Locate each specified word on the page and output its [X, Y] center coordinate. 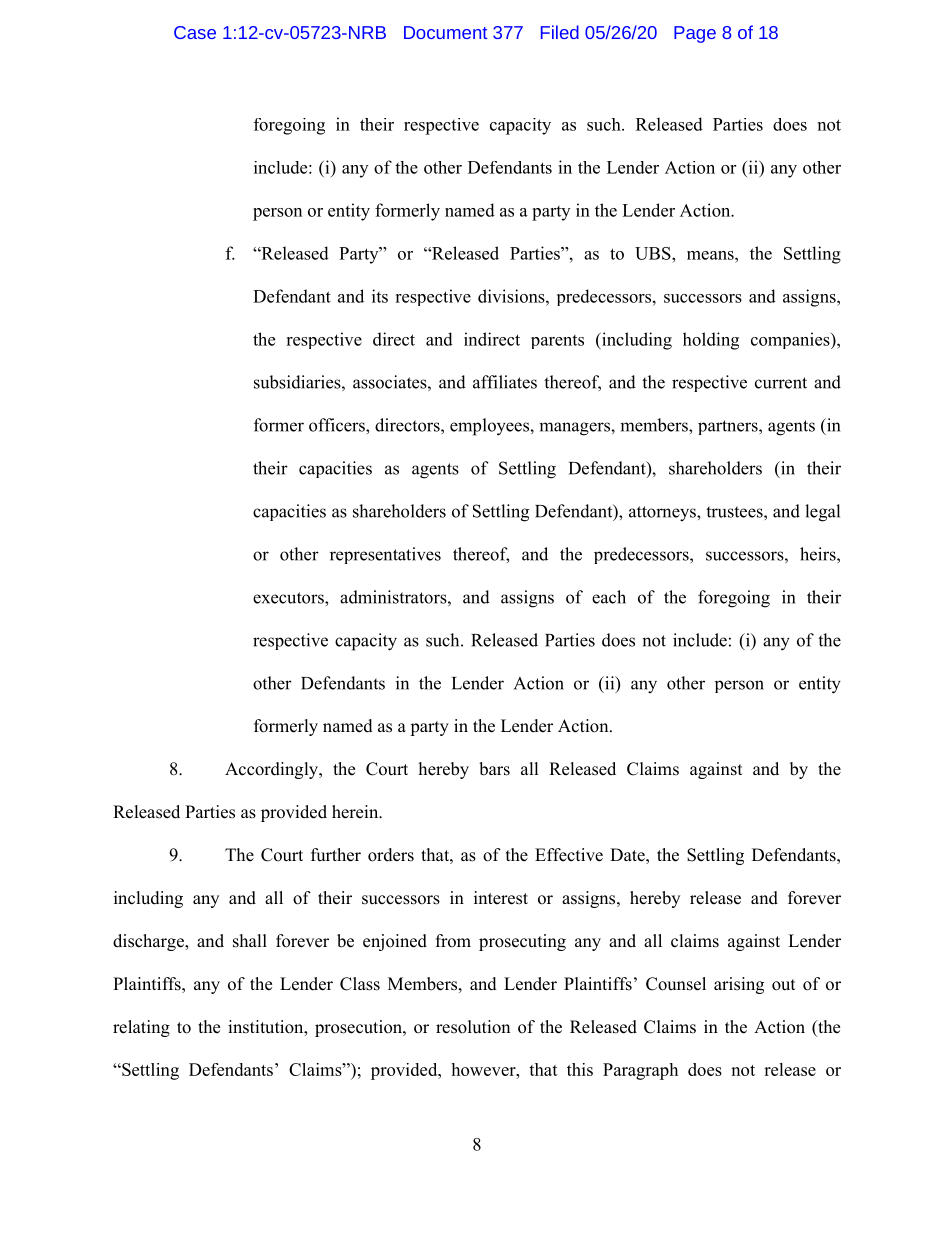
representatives [385, 555]
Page [695, 34]
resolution [473, 1027]
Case [195, 32]
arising [739, 985]
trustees [735, 512]
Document [445, 32]
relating [141, 1028]
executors [289, 598]
